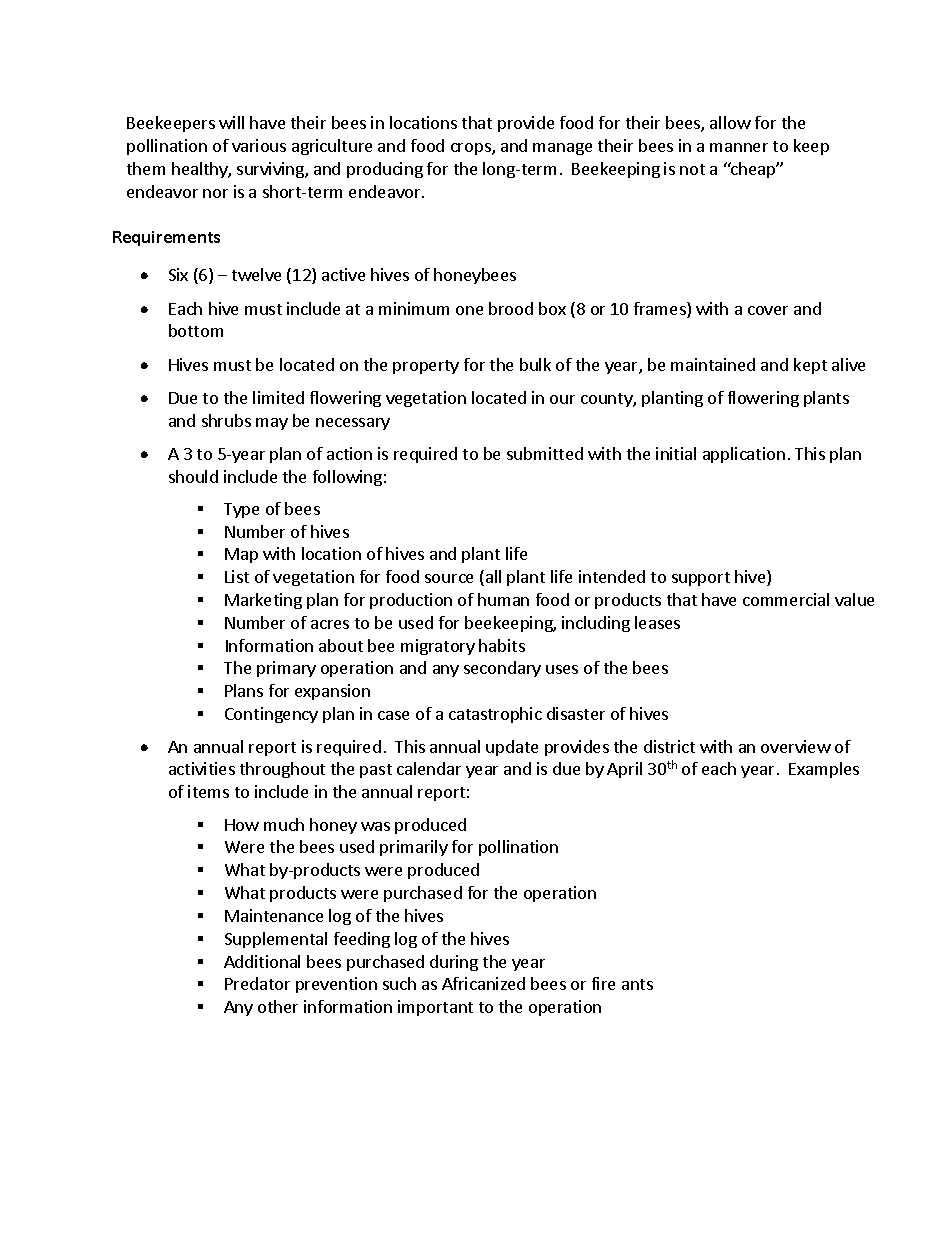 This page has height=1233, width=952. Describe the element at coordinates (768, 310) in the page. I see `cover` at that location.
